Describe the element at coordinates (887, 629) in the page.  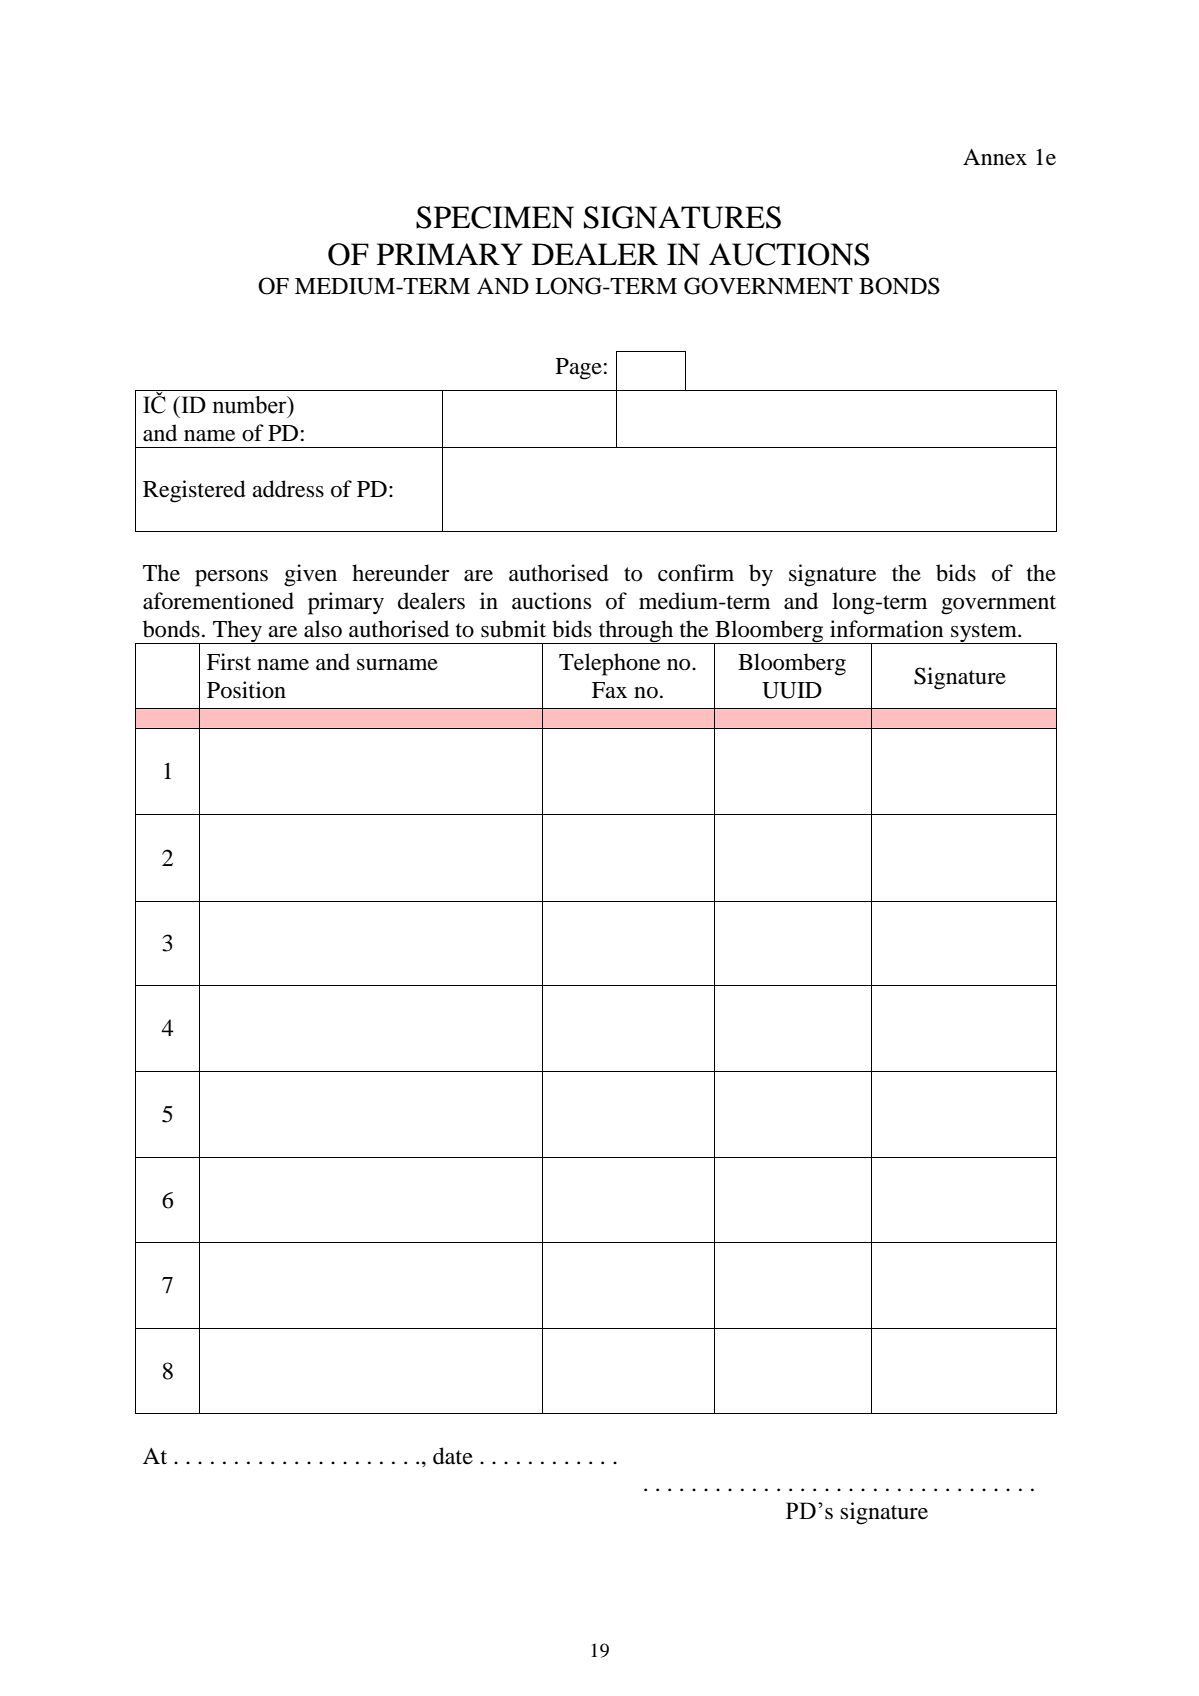
I see `information` at that location.
